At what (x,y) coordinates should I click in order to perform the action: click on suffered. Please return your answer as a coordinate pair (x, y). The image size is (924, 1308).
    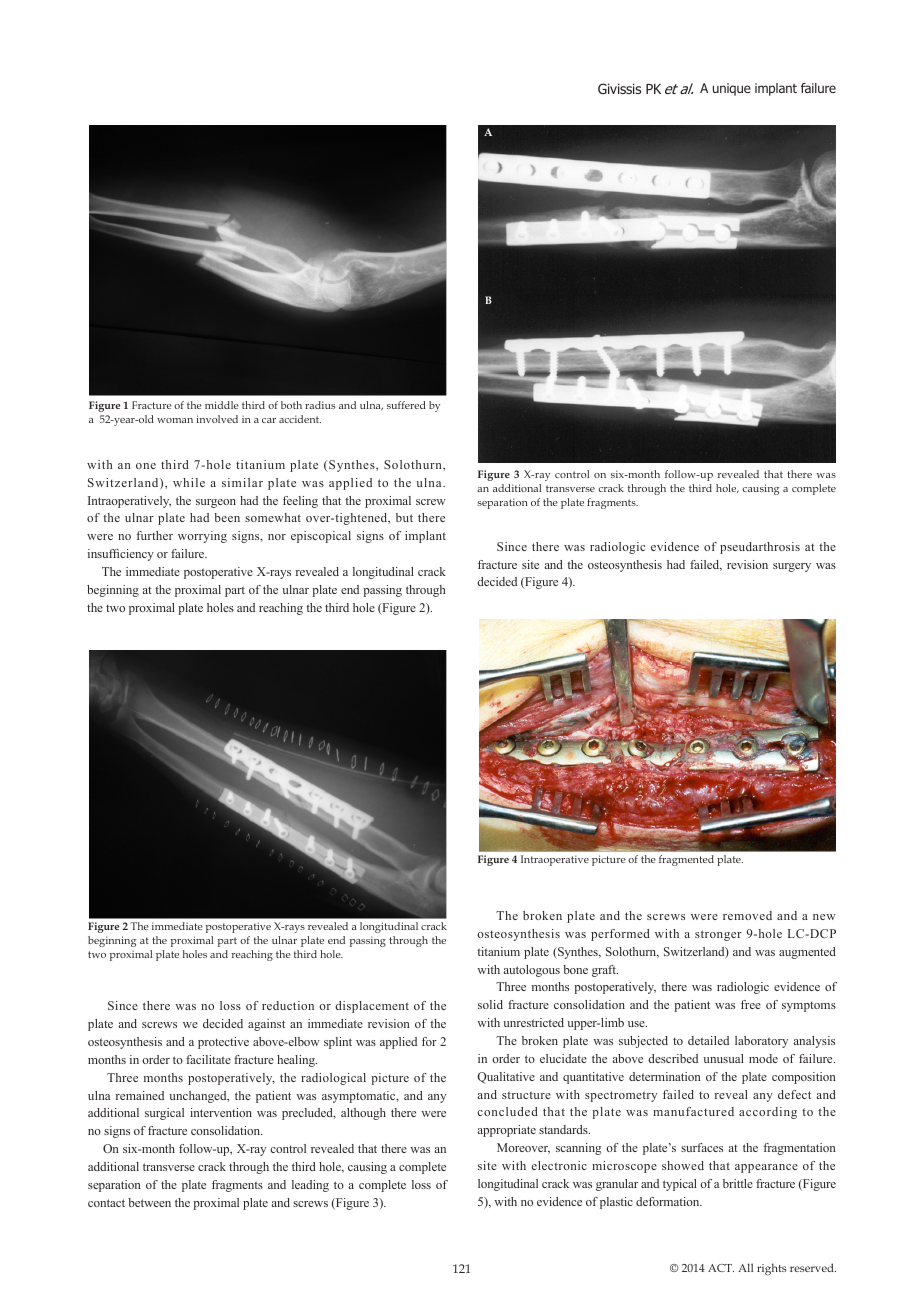
    Looking at the image, I should click on (406, 405).
